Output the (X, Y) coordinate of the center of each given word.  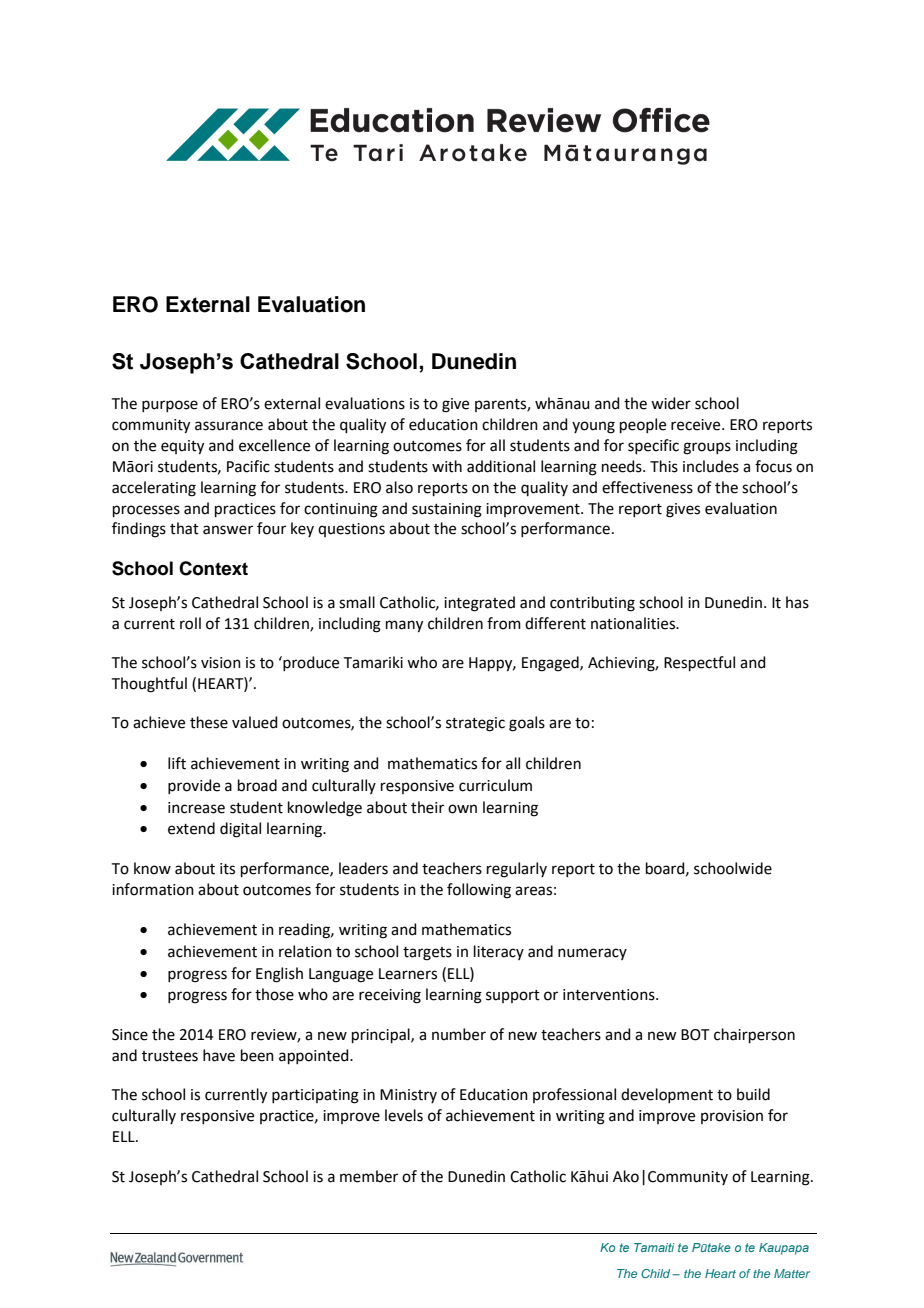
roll (190, 623)
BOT (695, 1035)
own (462, 809)
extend (191, 828)
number (459, 1034)
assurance (229, 426)
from (504, 623)
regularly (517, 870)
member (369, 1176)
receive (697, 425)
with (447, 466)
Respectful (699, 663)
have (219, 1055)
